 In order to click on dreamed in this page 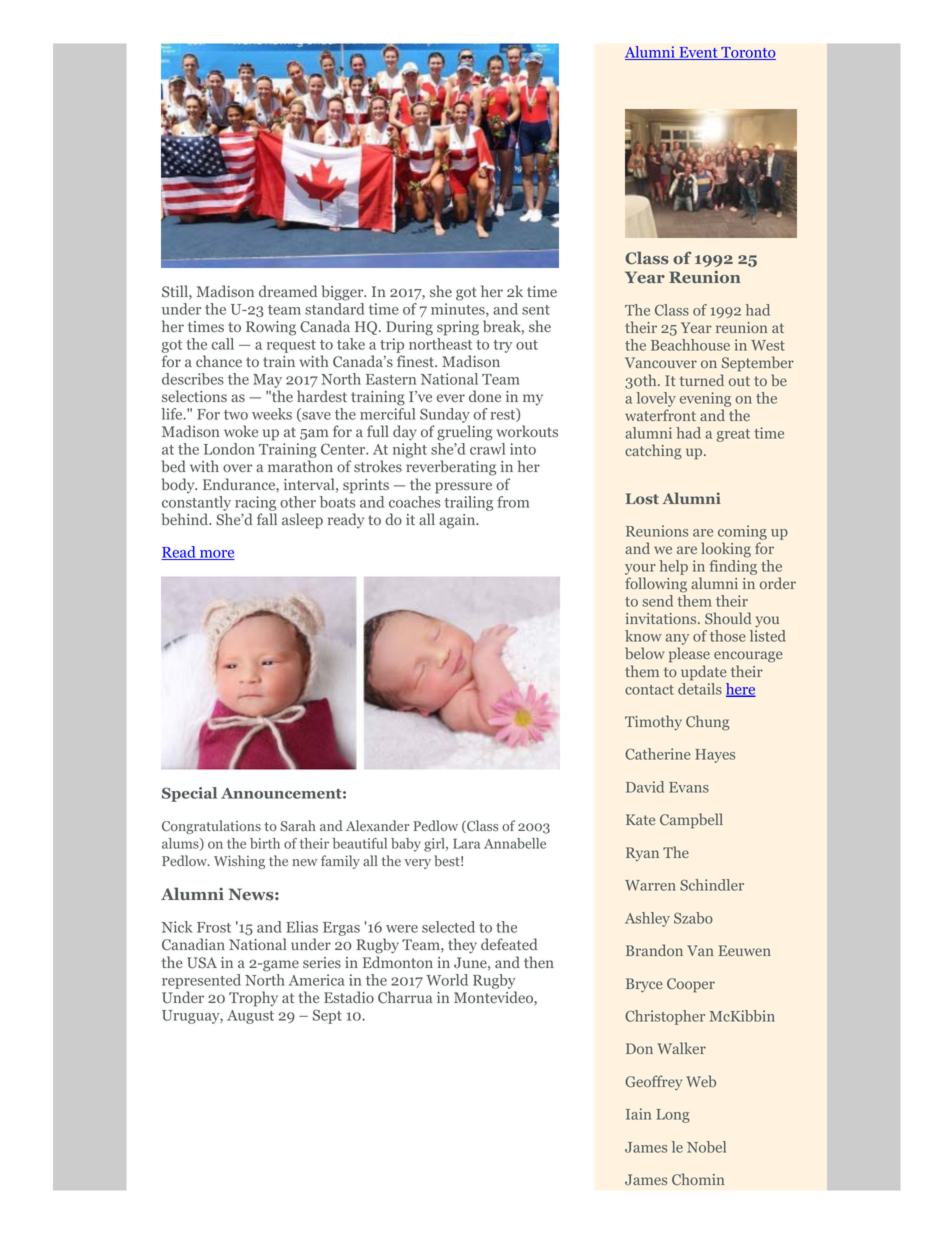, I will do `click(288, 291)`.
